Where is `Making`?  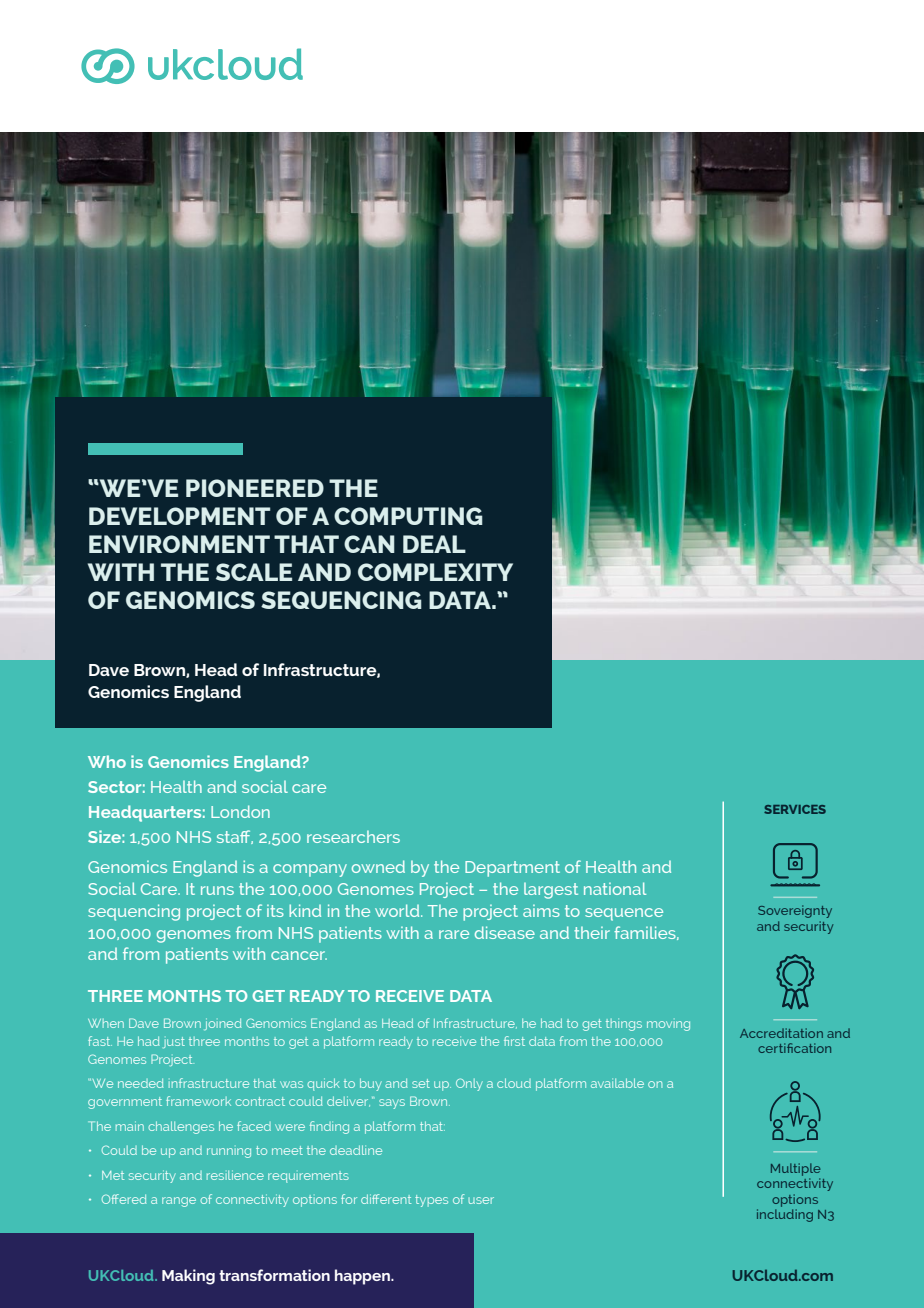
Making is located at coordinates (188, 1277).
